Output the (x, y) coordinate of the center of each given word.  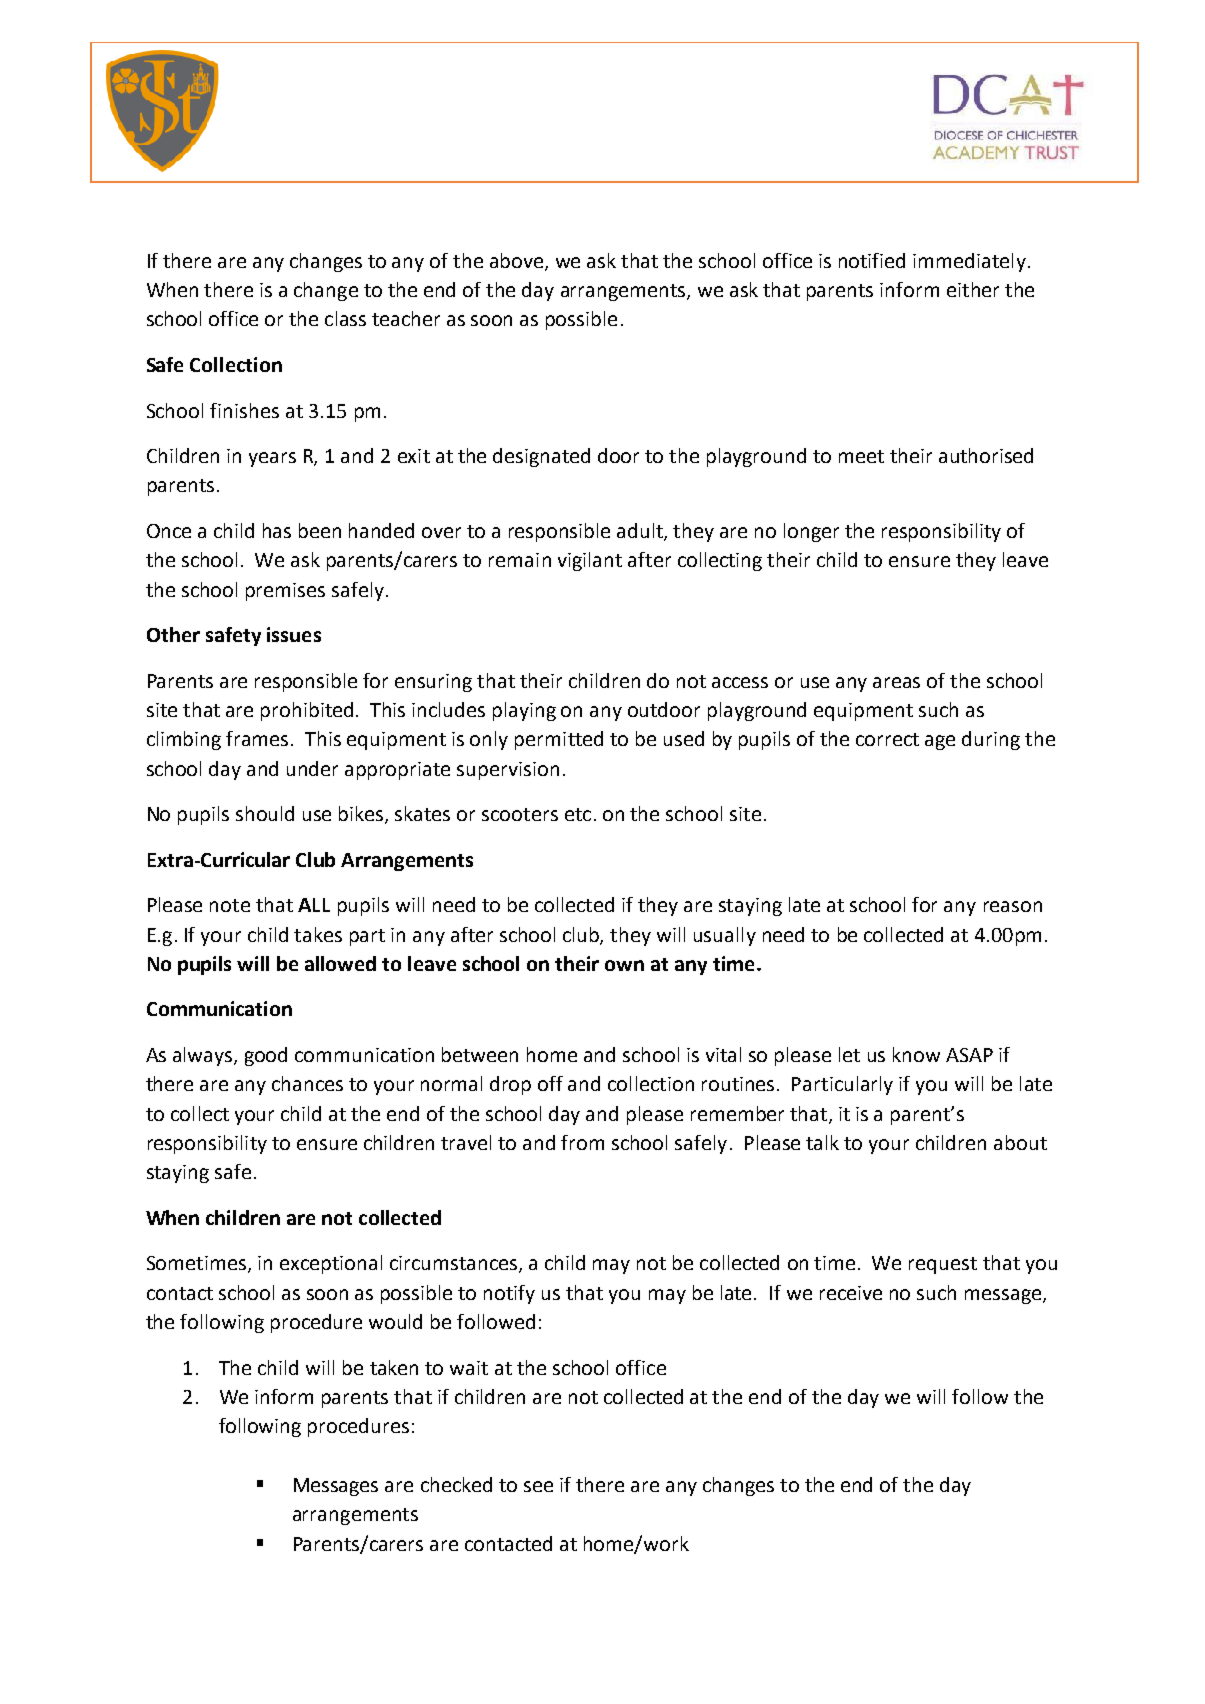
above (518, 262)
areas (896, 682)
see (538, 1486)
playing (524, 711)
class (345, 318)
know (916, 1054)
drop (510, 1085)
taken (394, 1367)
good (266, 1056)
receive (851, 1293)
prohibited (307, 711)
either (973, 289)
